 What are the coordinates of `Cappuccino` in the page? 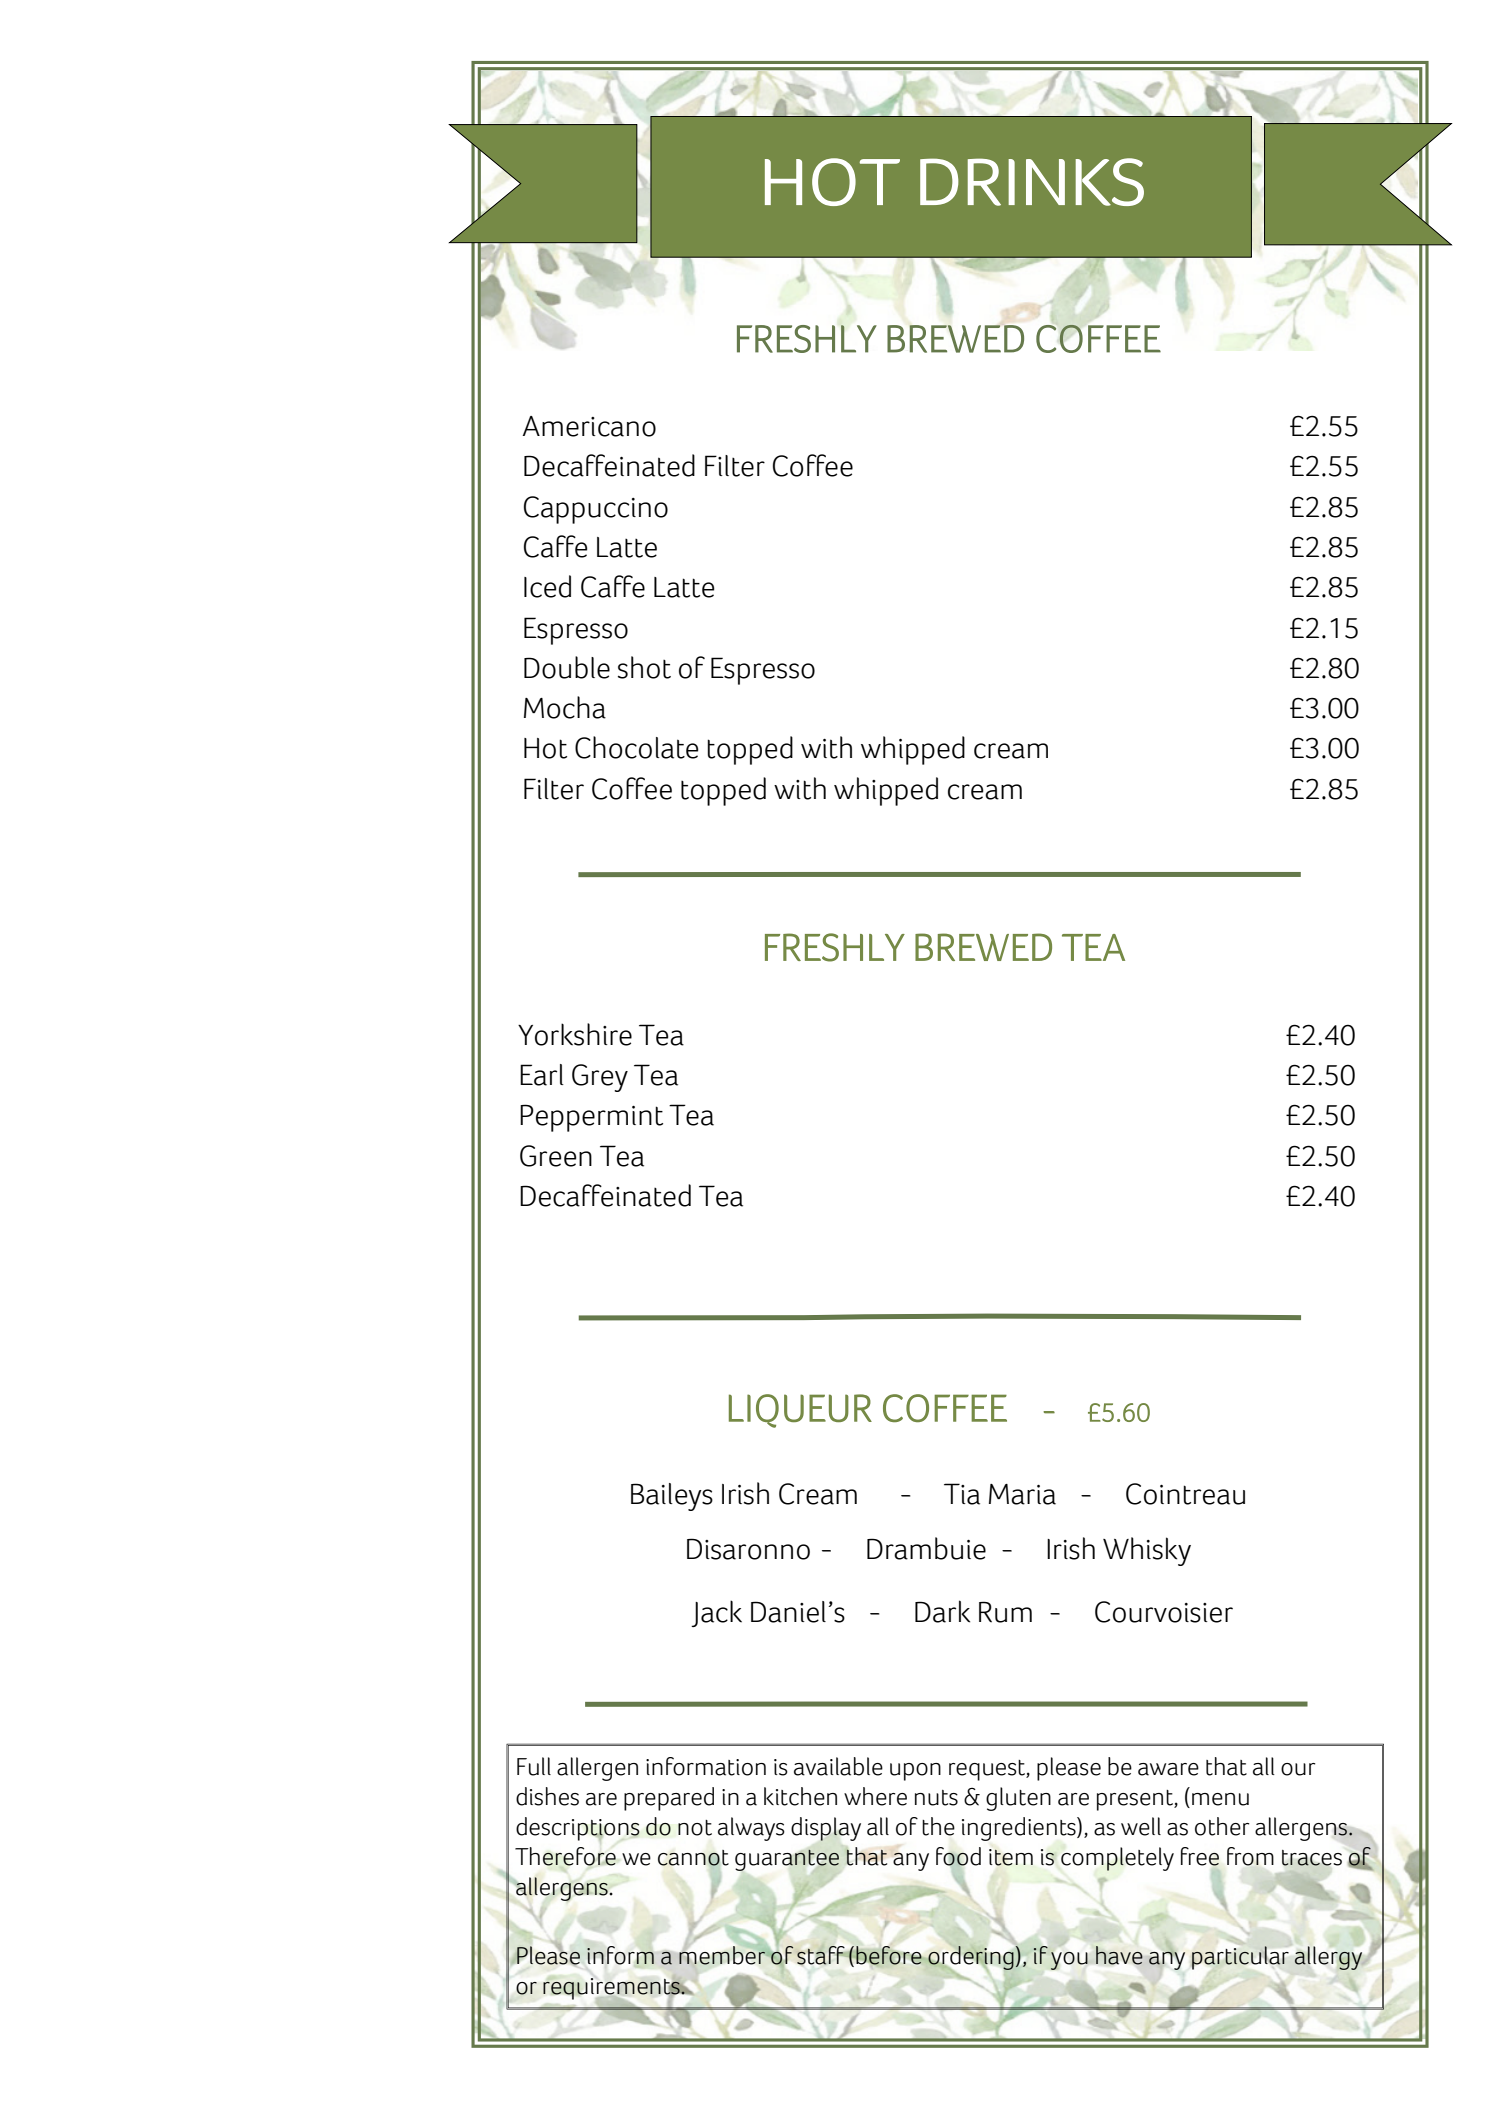 It's located at (596, 510).
